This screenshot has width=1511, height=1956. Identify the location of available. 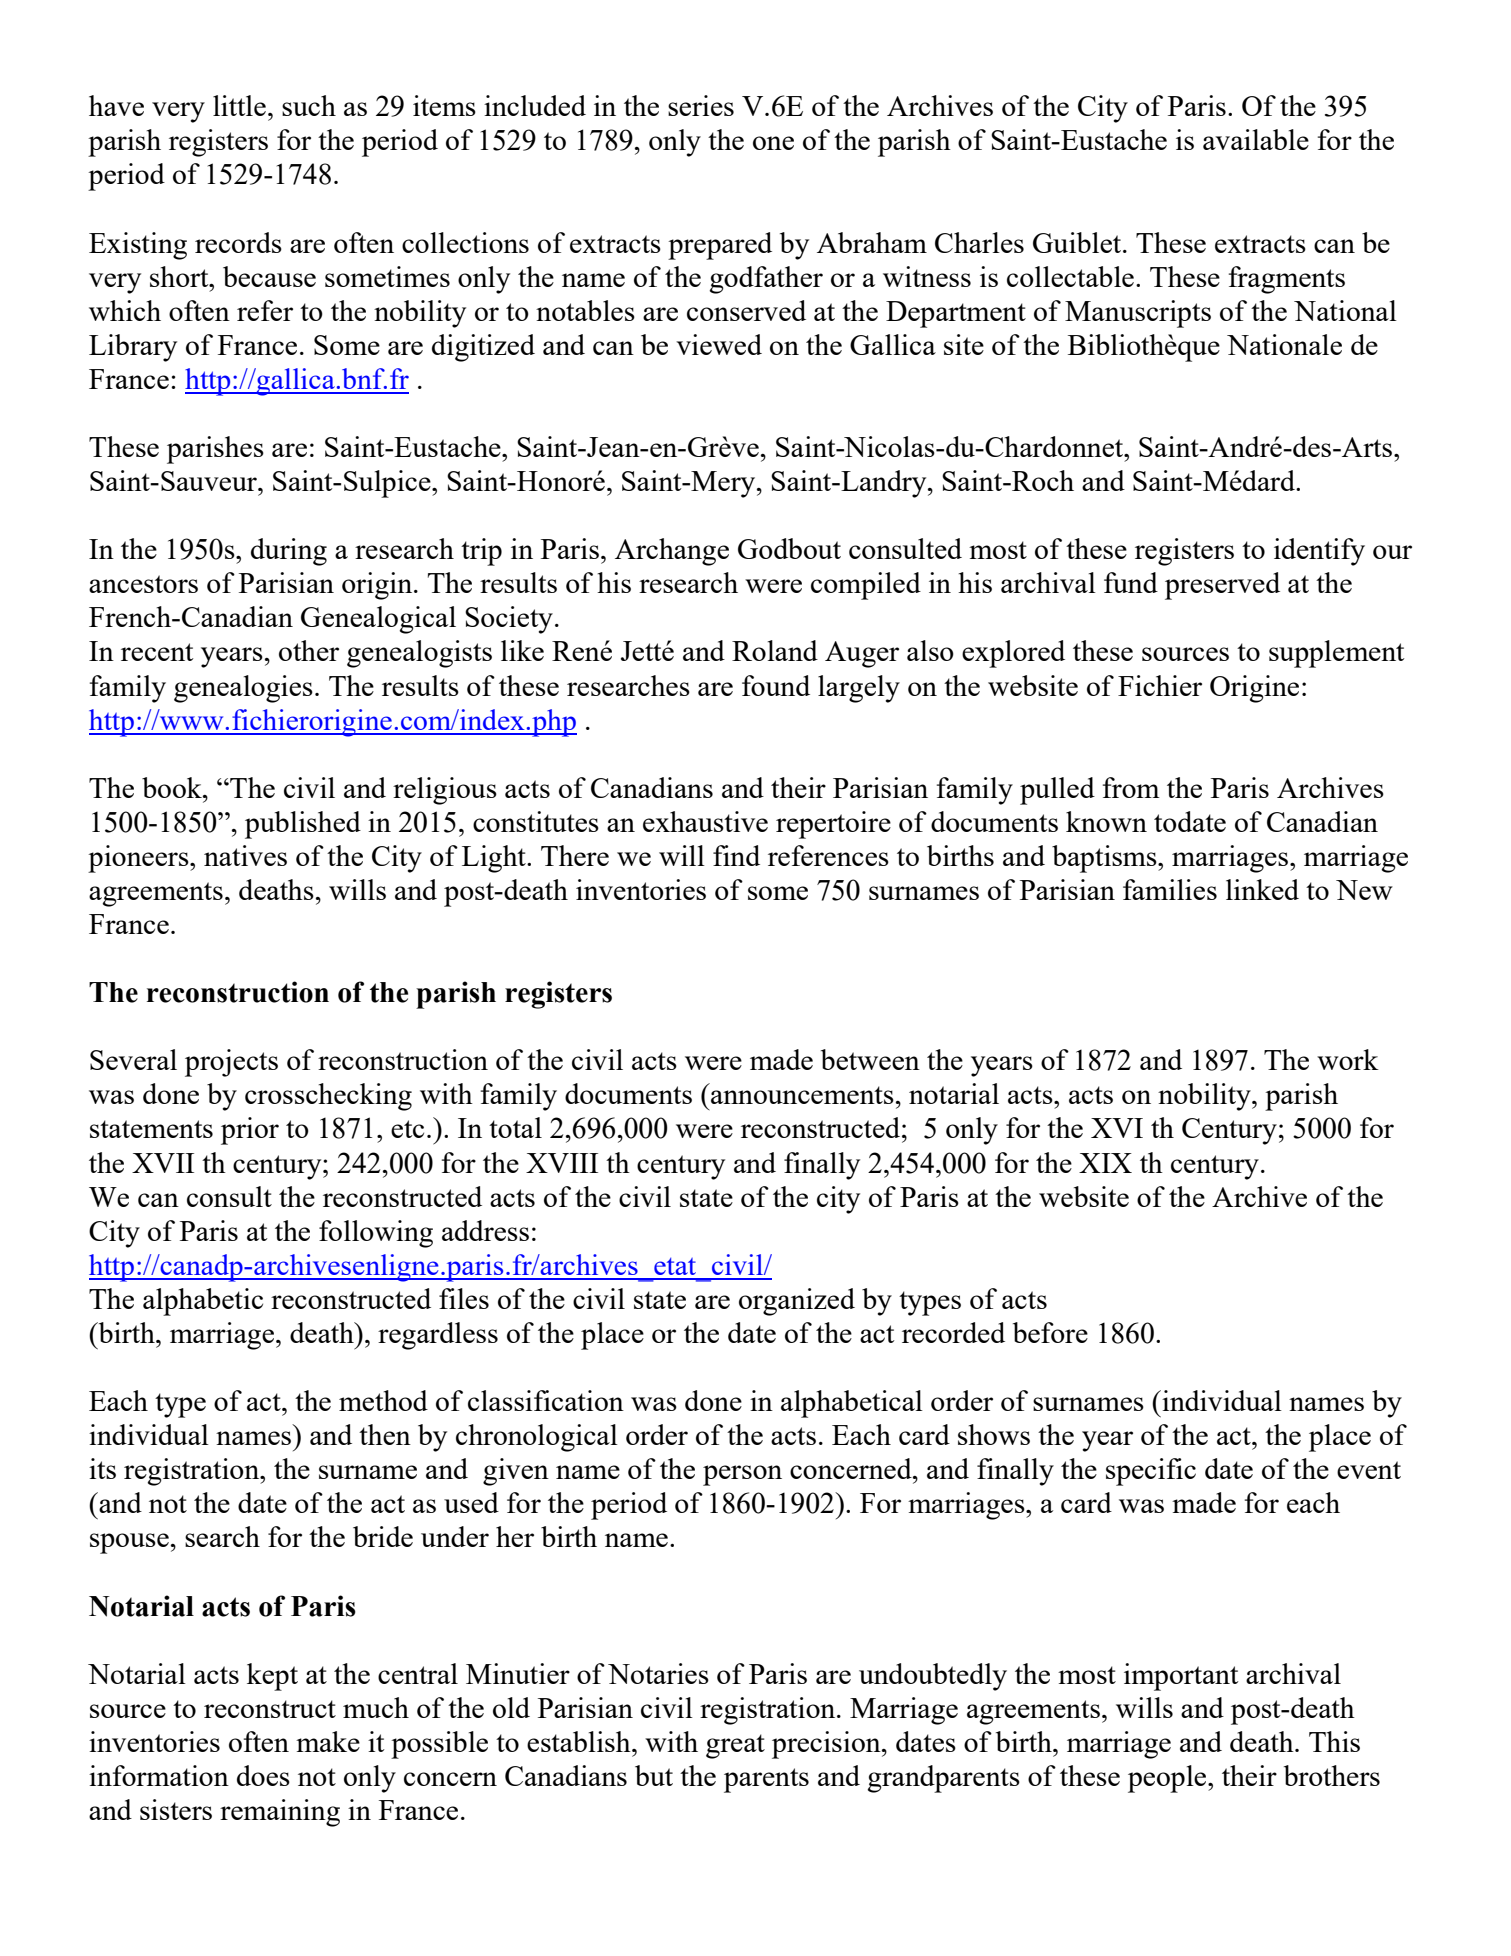
(1256, 139).
